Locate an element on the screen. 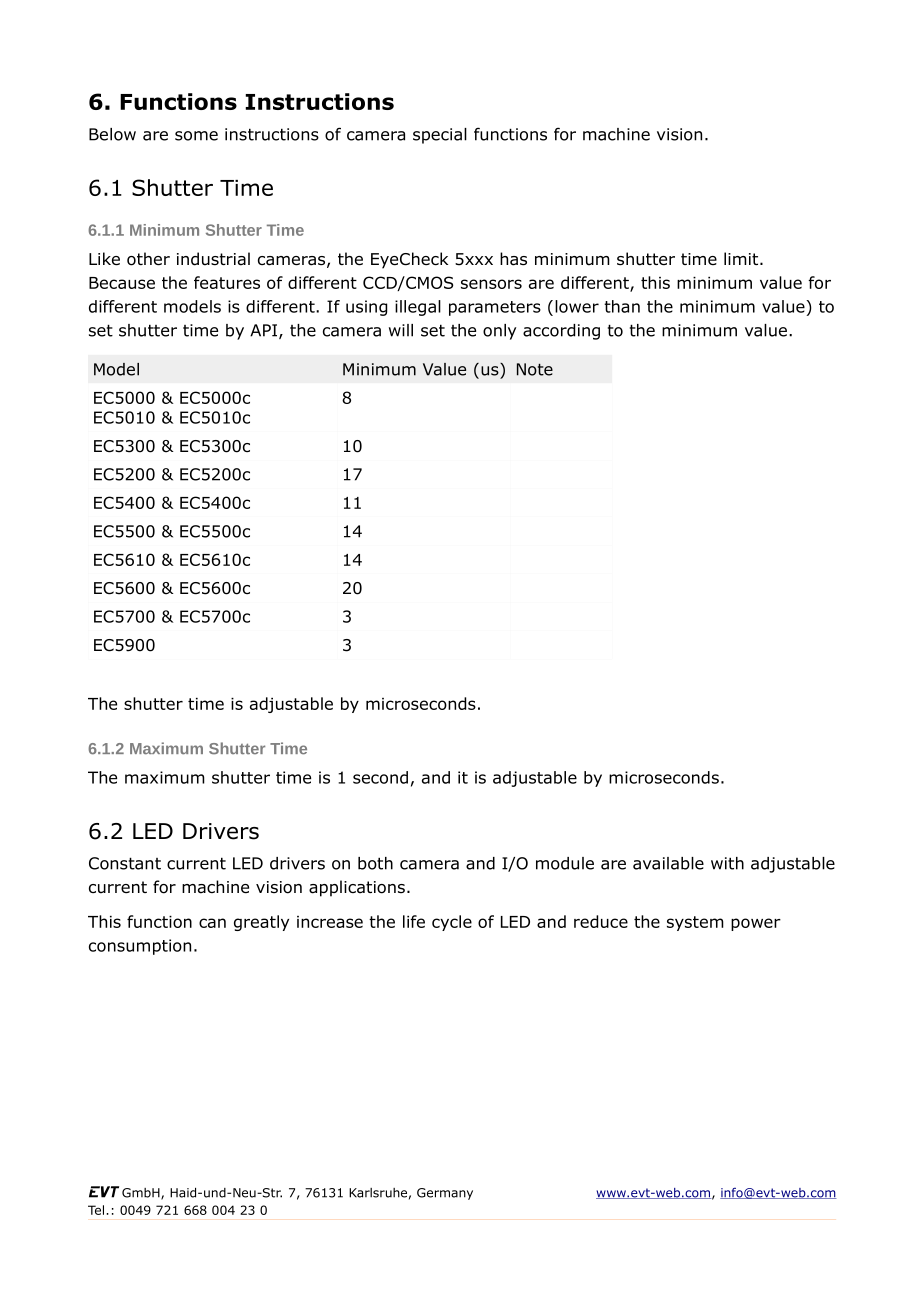  special is located at coordinates (440, 136).
